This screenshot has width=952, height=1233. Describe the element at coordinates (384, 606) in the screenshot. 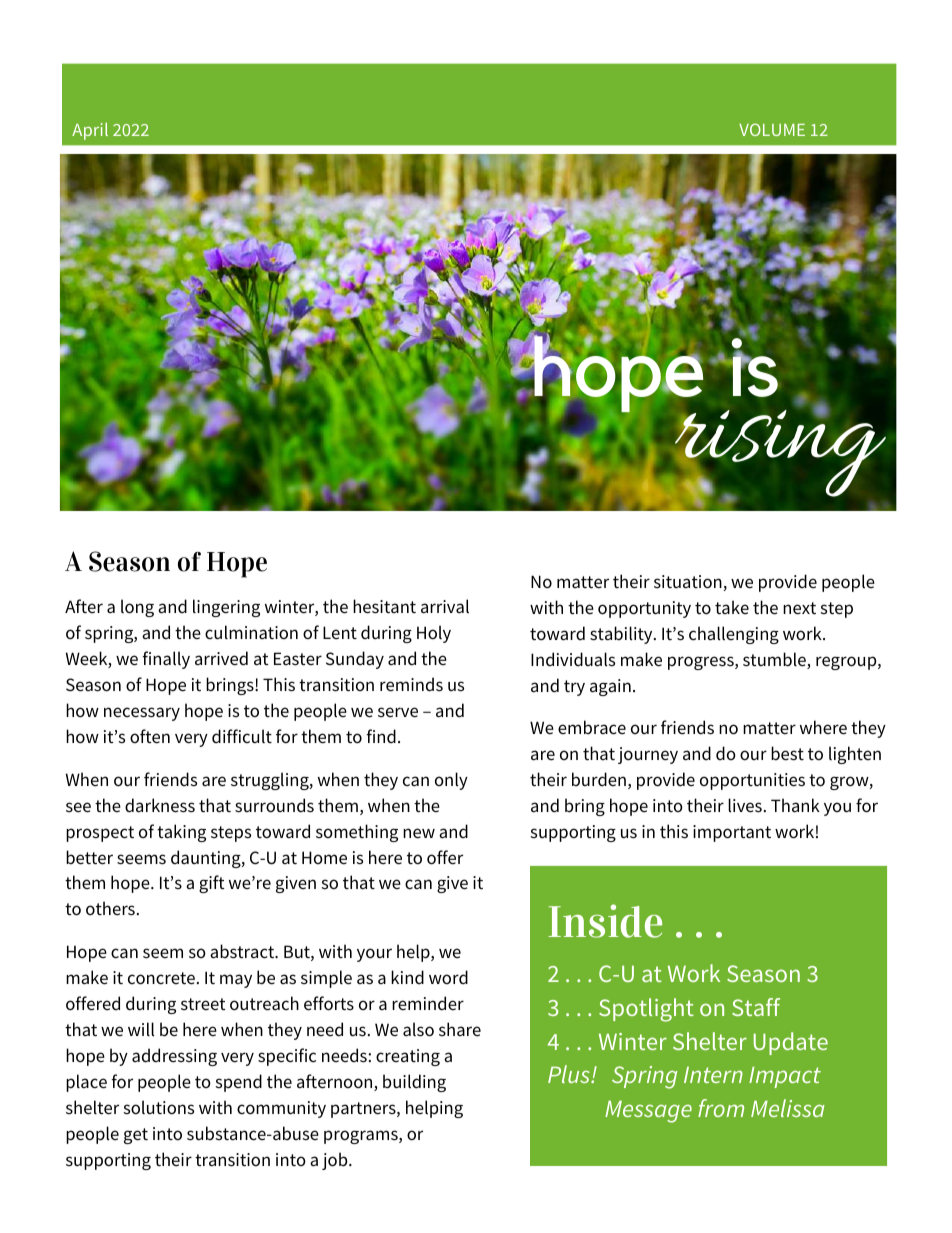

I see `hesitant` at that location.
